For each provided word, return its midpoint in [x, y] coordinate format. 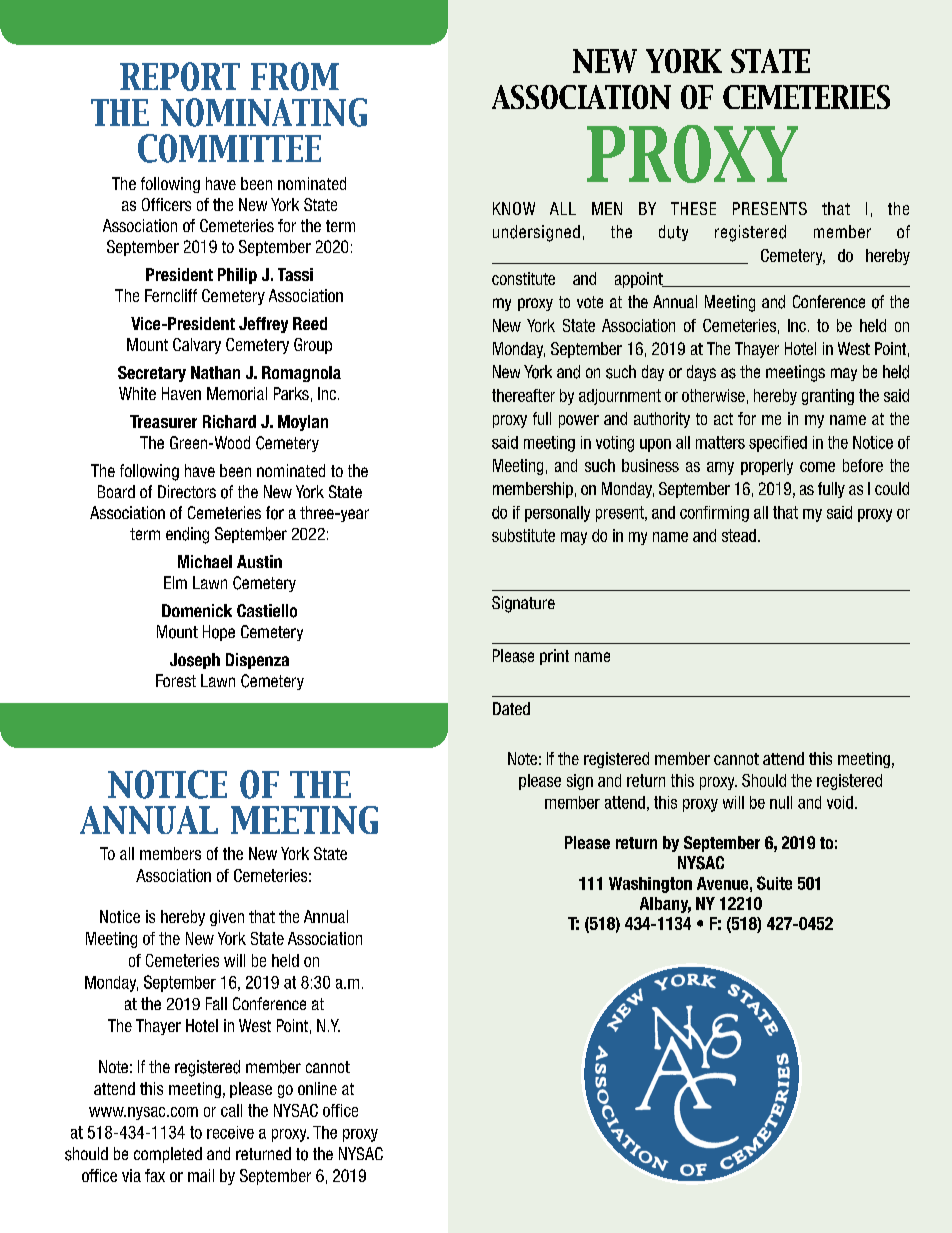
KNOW [514, 208]
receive [230, 1132]
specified [778, 444]
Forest [176, 680]
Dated [511, 708]
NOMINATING [264, 112]
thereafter [523, 395]
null [781, 802]
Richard [229, 421]
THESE [693, 208]
